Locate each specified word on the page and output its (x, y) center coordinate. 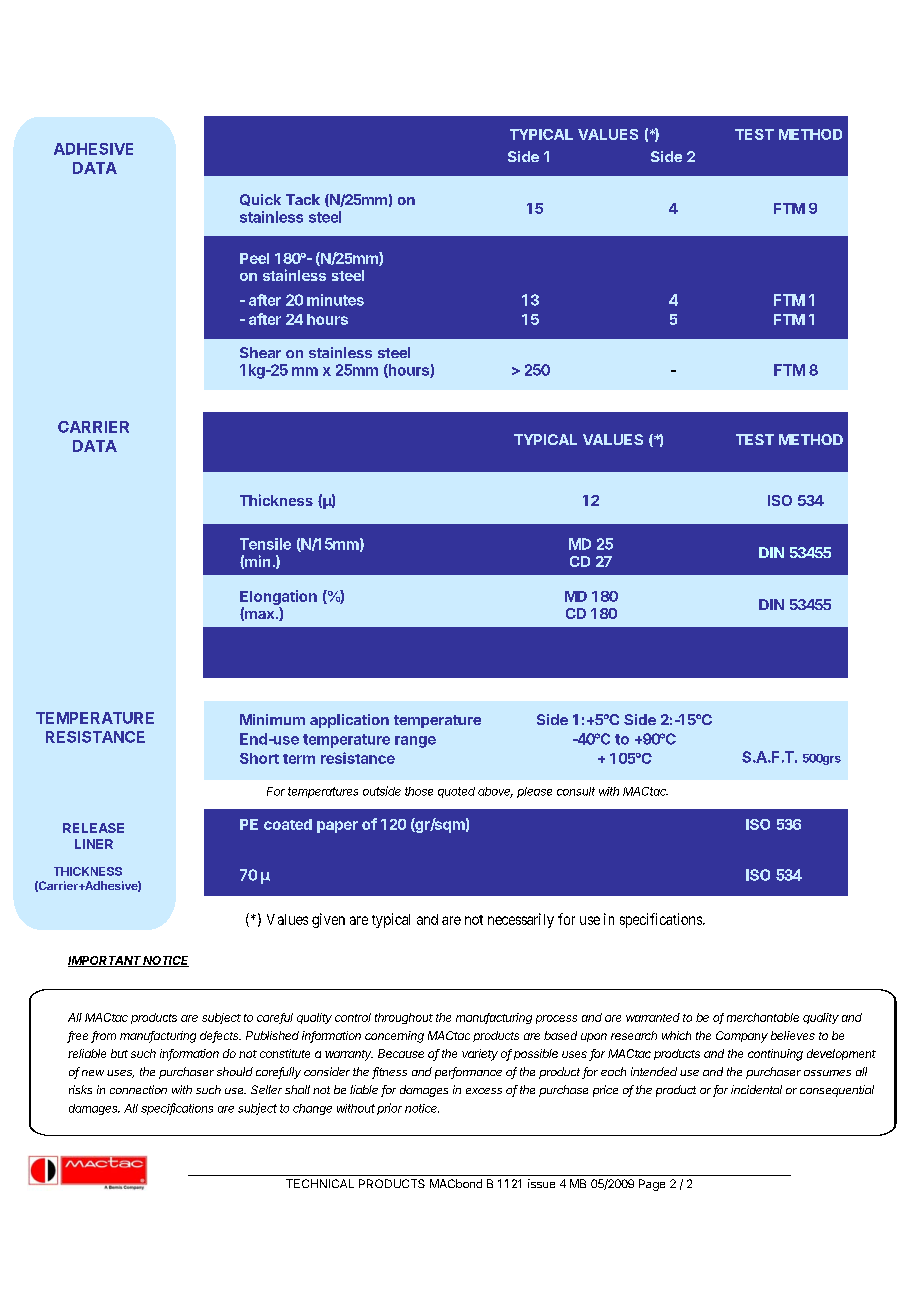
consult (576, 791)
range (415, 742)
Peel (254, 258)
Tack (303, 199)
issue (541, 1183)
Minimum (272, 719)
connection (138, 1089)
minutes (335, 300)
